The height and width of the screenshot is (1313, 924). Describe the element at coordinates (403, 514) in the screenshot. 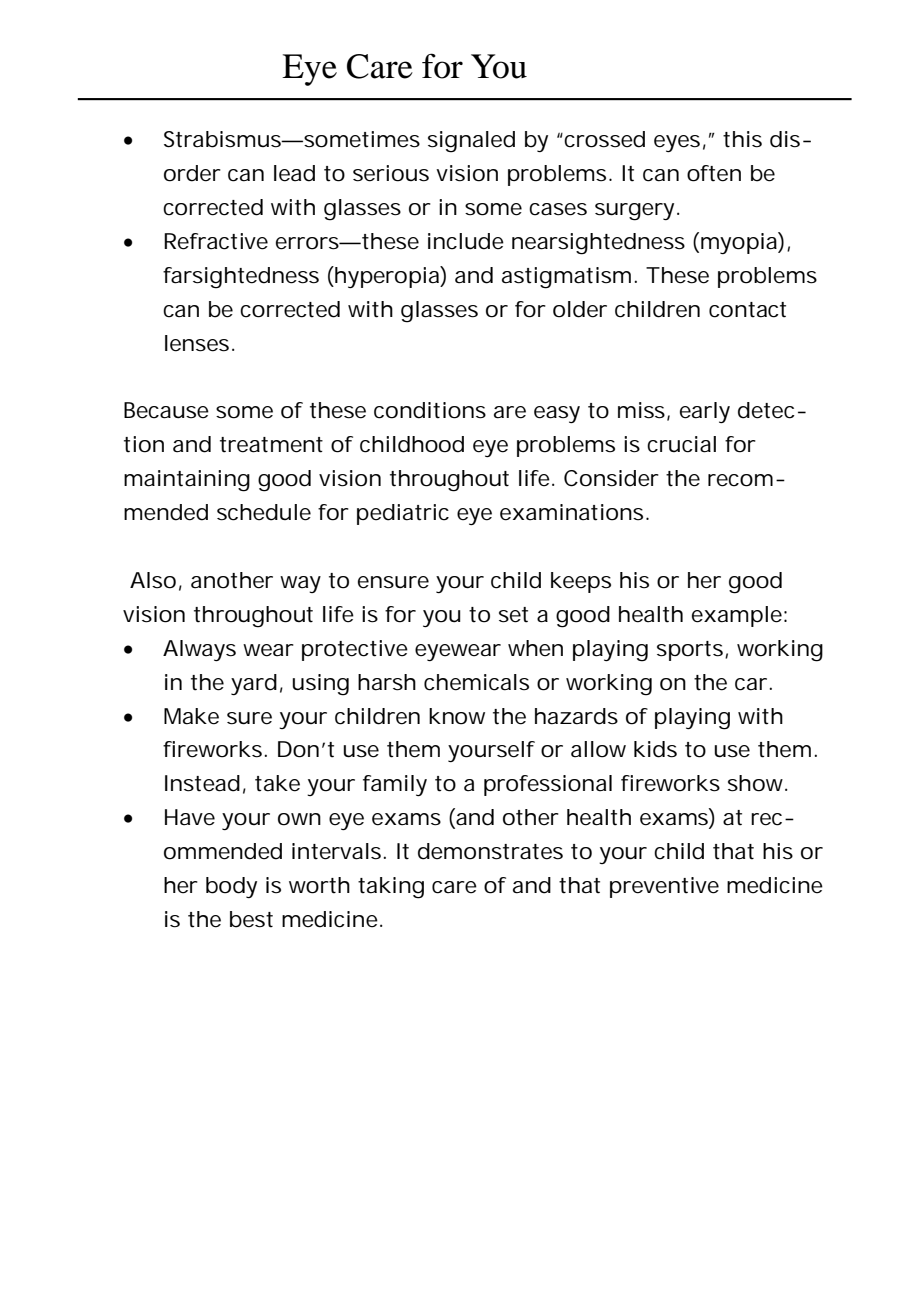

I see `pediatric` at that location.
